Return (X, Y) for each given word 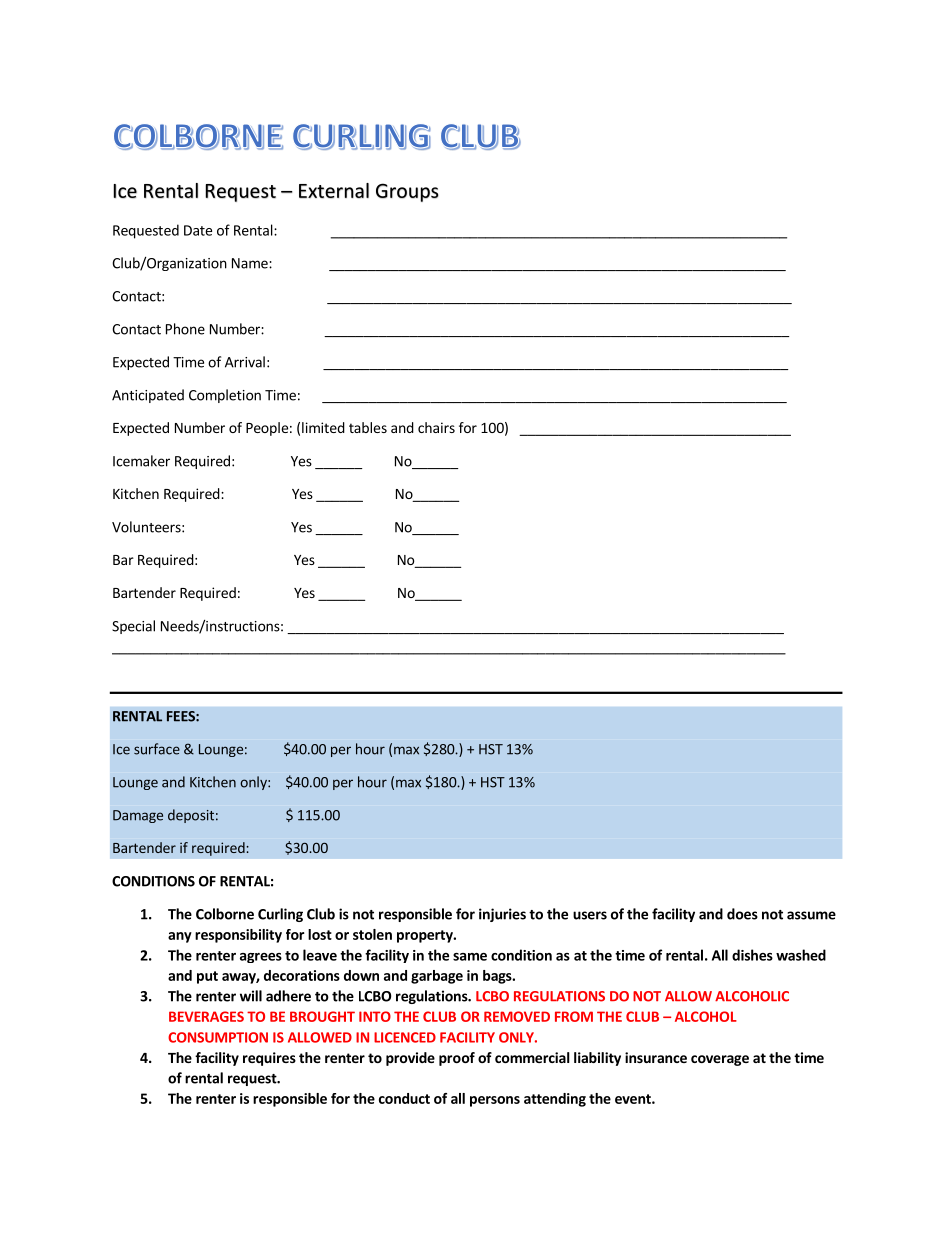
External (334, 190)
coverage (720, 1060)
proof (457, 1059)
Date (198, 230)
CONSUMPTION (218, 1037)
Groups (407, 192)
